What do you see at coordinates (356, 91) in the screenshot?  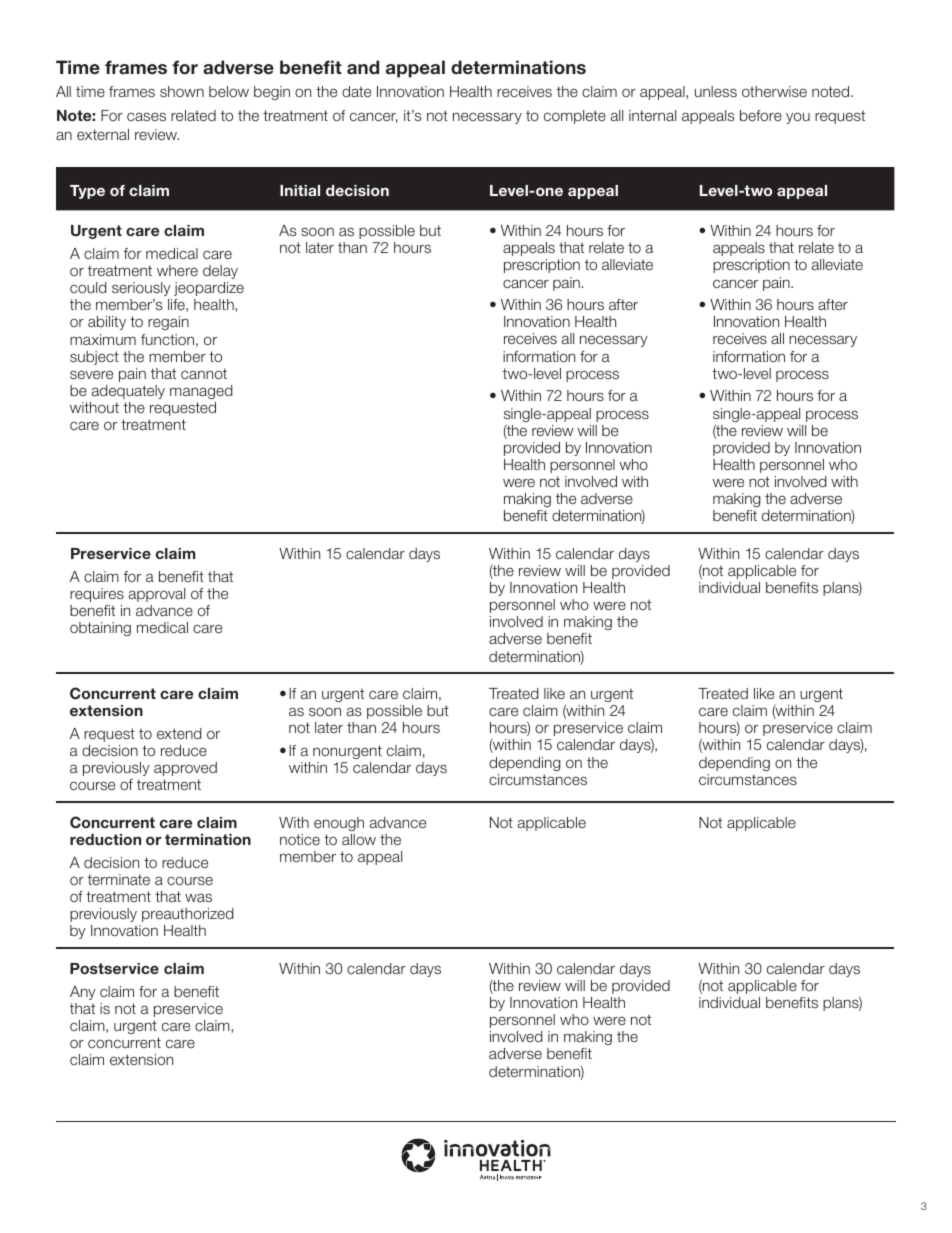 I see `date` at bounding box center [356, 91].
